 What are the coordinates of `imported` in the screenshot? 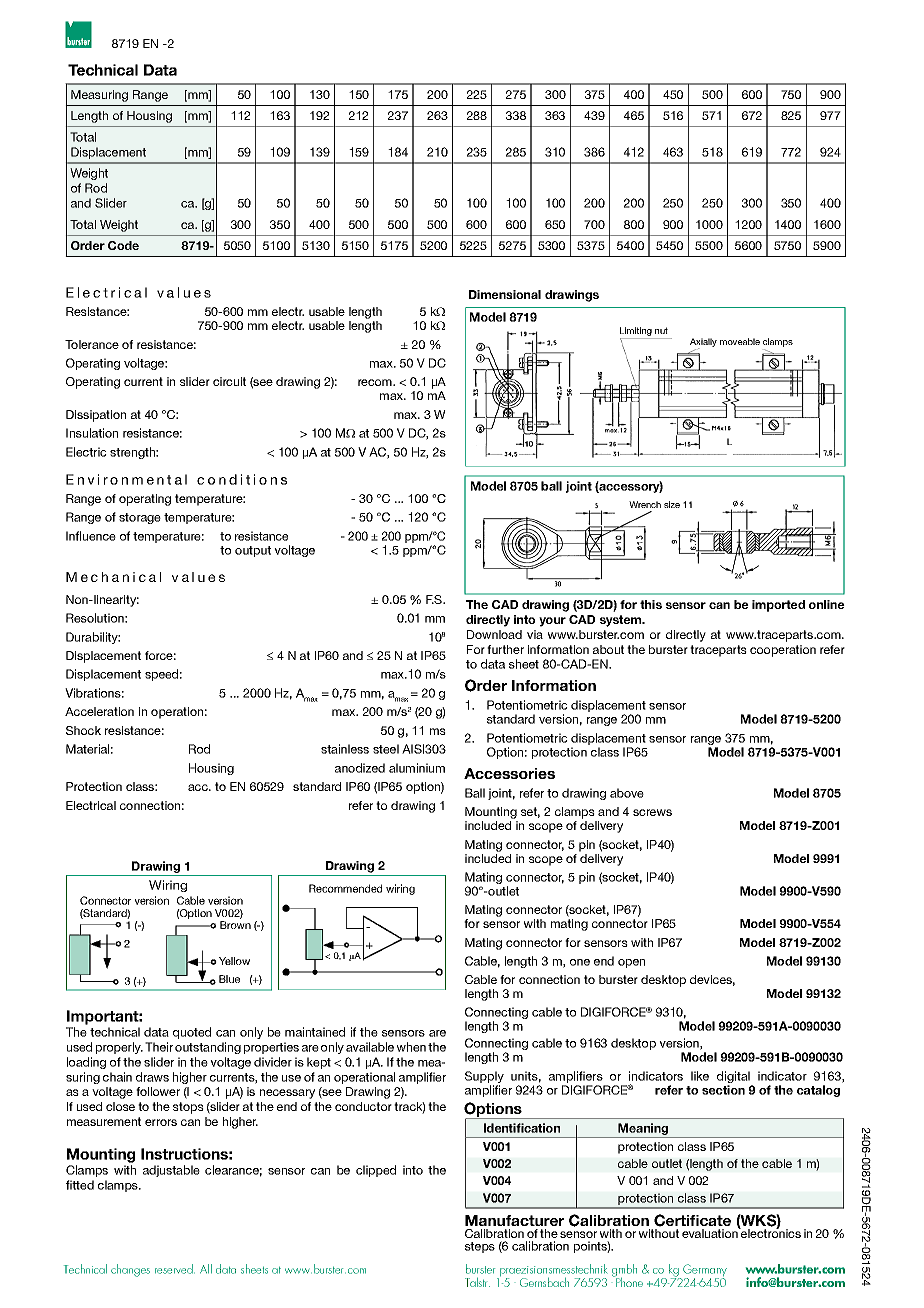 It's located at (778, 606).
